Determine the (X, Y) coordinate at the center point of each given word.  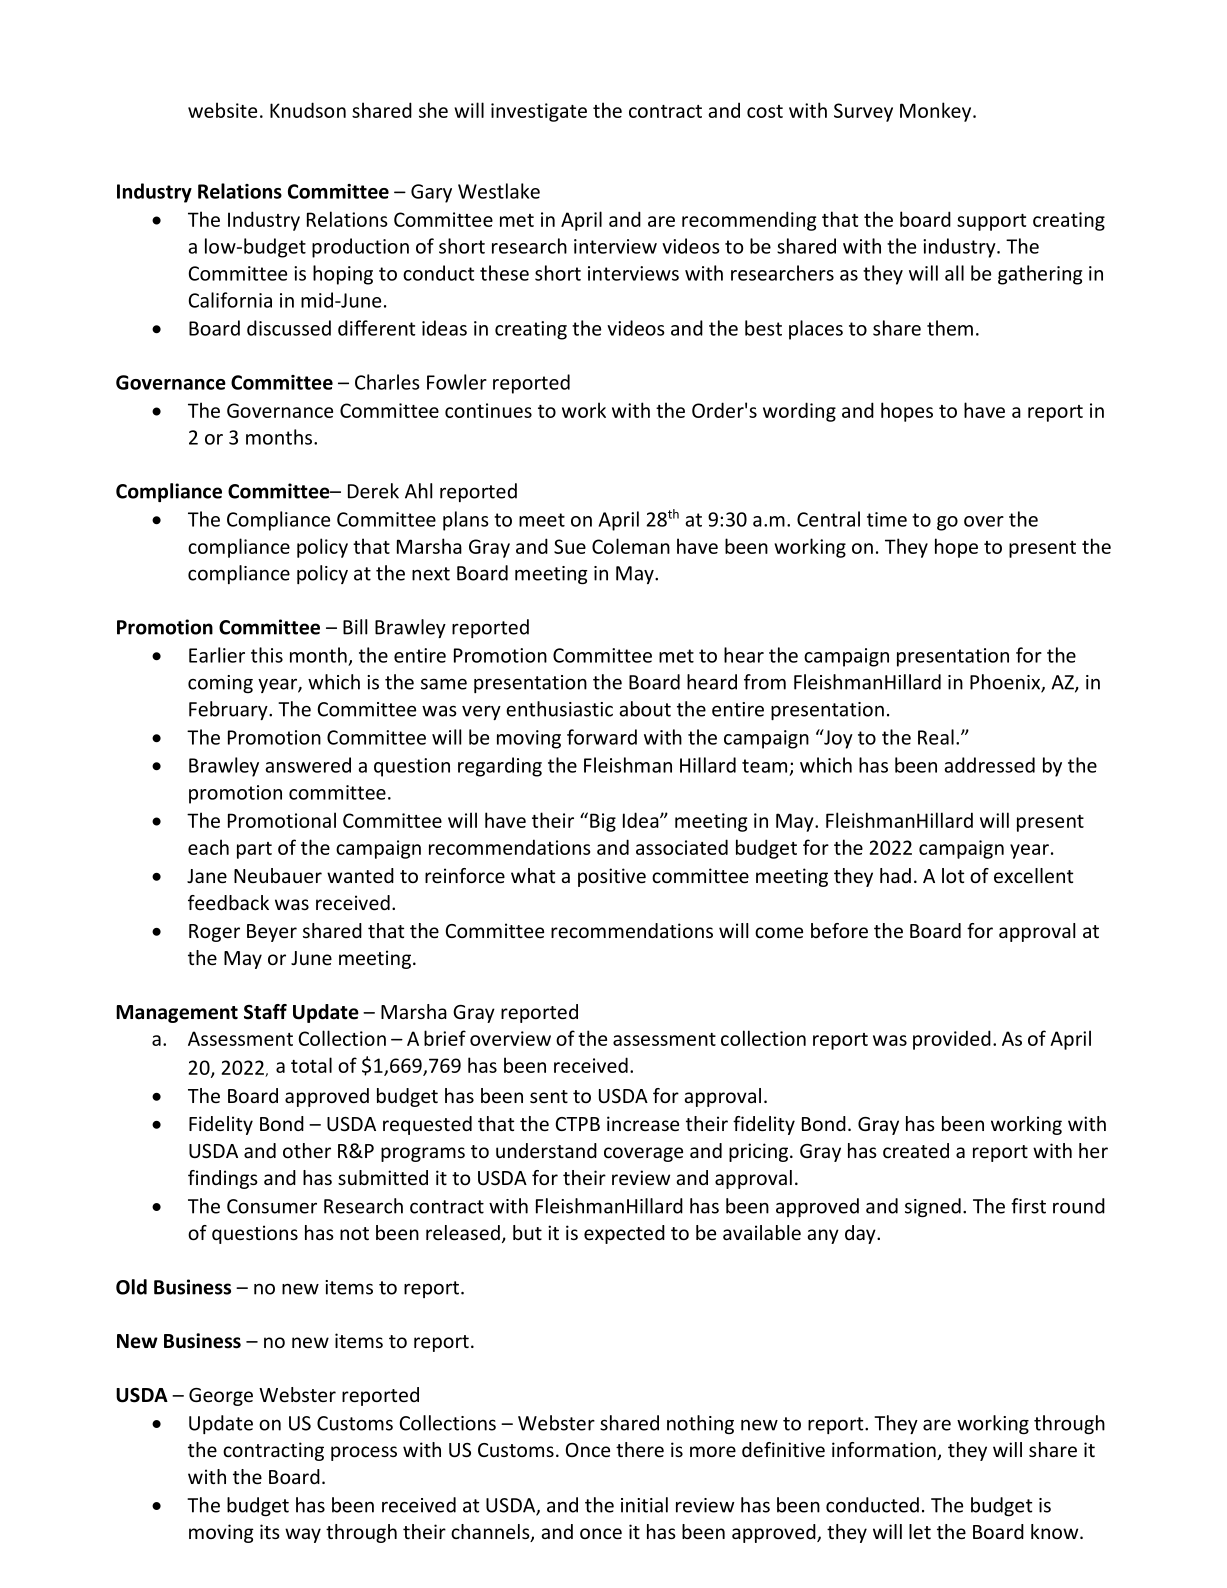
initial (644, 1505)
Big (603, 822)
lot (953, 875)
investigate (539, 112)
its (270, 1531)
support (991, 222)
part (254, 850)
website (222, 110)
